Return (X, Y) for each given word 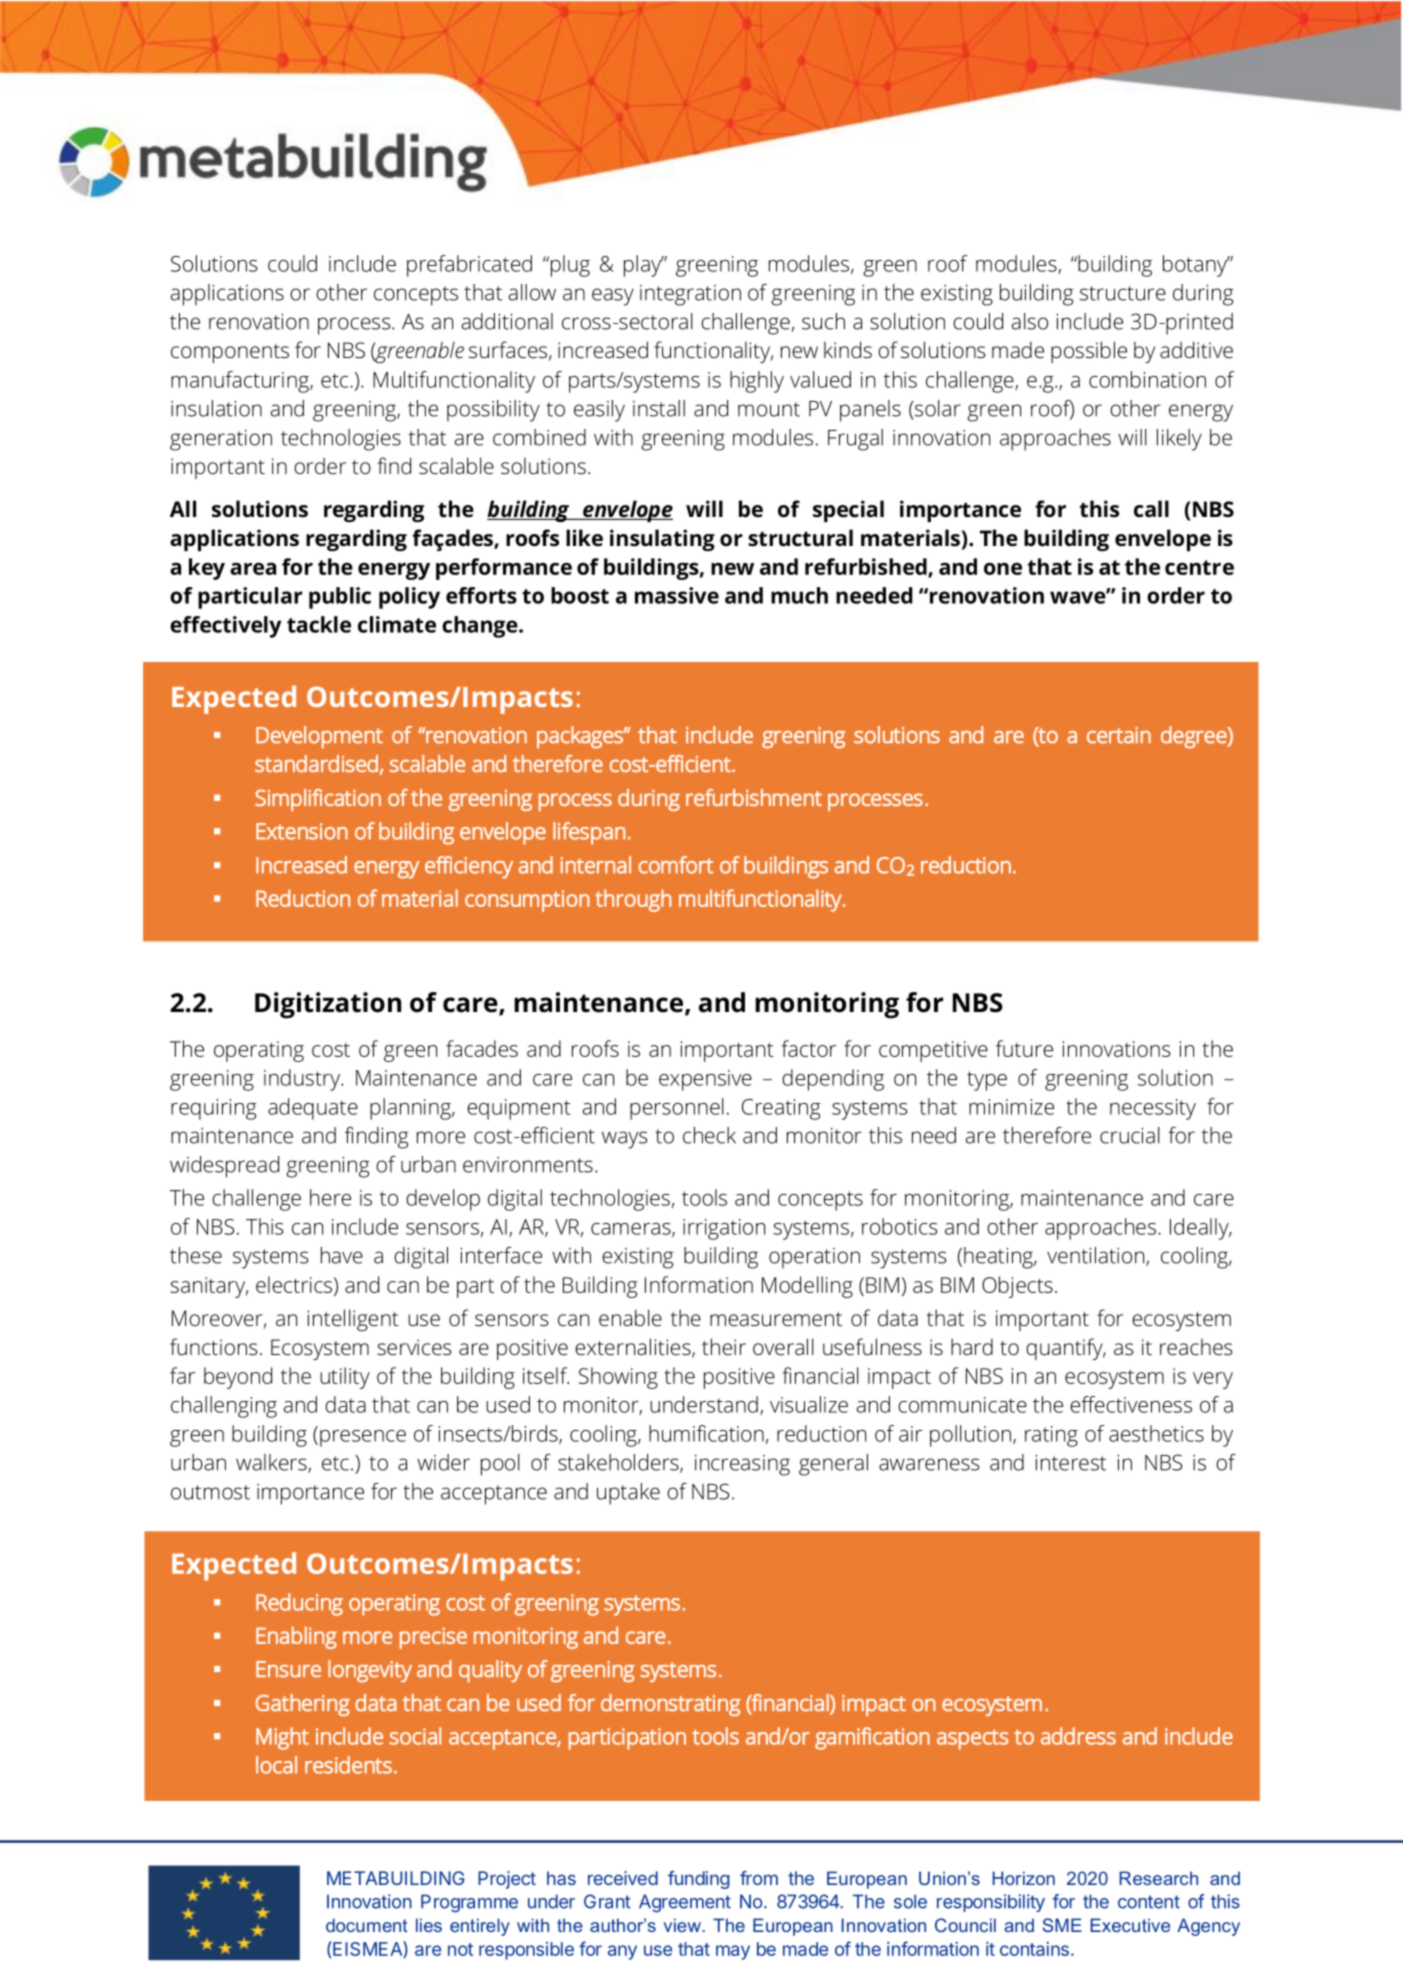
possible (1089, 352)
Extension (302, 831)
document (366, 1925)
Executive (1130, 1925)
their (724, 1346)
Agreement (685, 1903)
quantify (1065, 1349)
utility (345, 1378)
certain (1119, 735)
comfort (676, 865)
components (230, 353)
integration (690, 295)
